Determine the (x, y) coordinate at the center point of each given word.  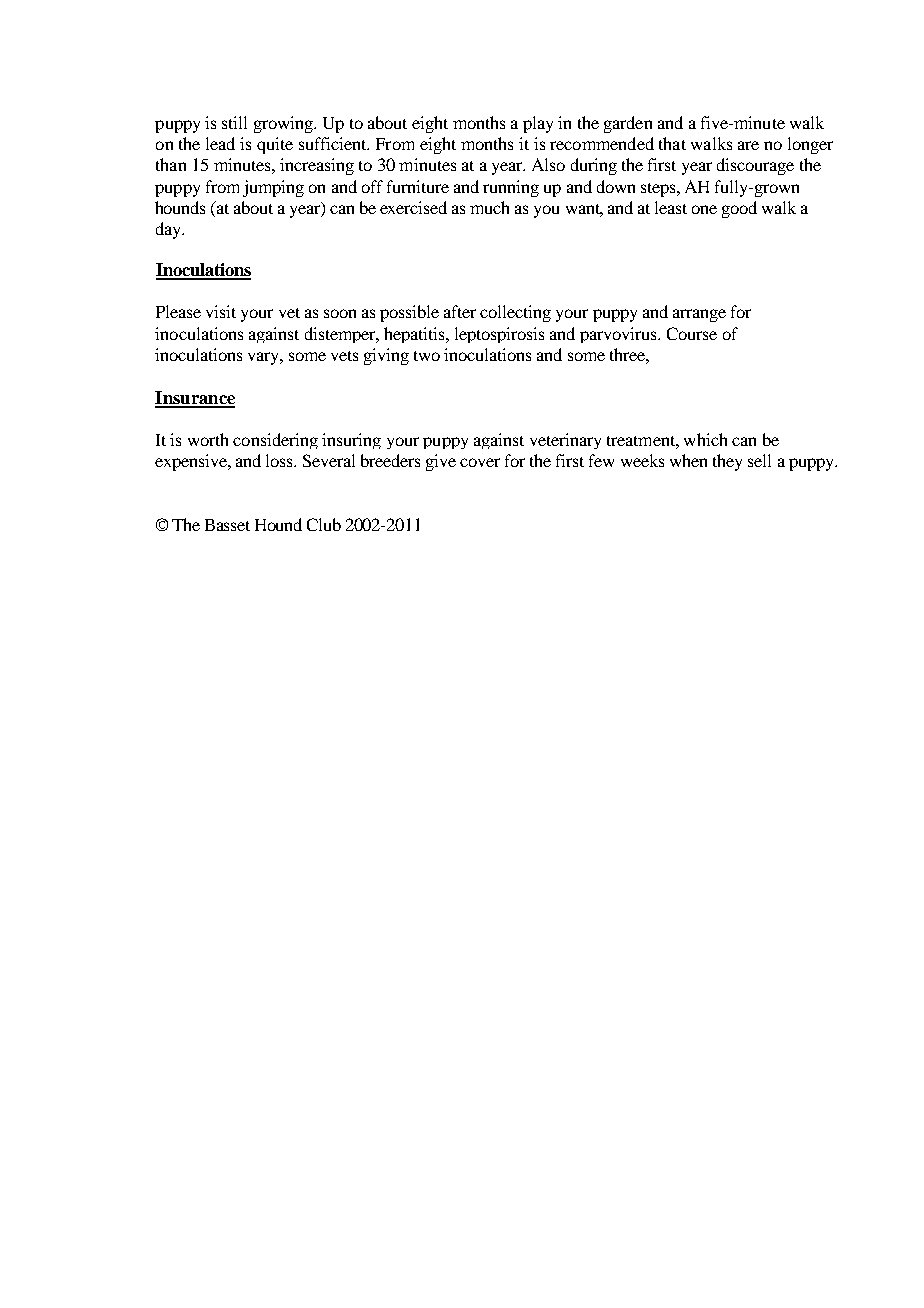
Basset (227, 525)
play (538, 124)
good (739, 209)
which (705, 439)
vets (344, 356)
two (427, 356)
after (460, 311)
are (748, 145)
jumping (273, 188)
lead (220, 143)
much (489, 207)
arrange (699, 315)
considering (275, 441)
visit (221, 311)
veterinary (565, 441)
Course (692, 333)
